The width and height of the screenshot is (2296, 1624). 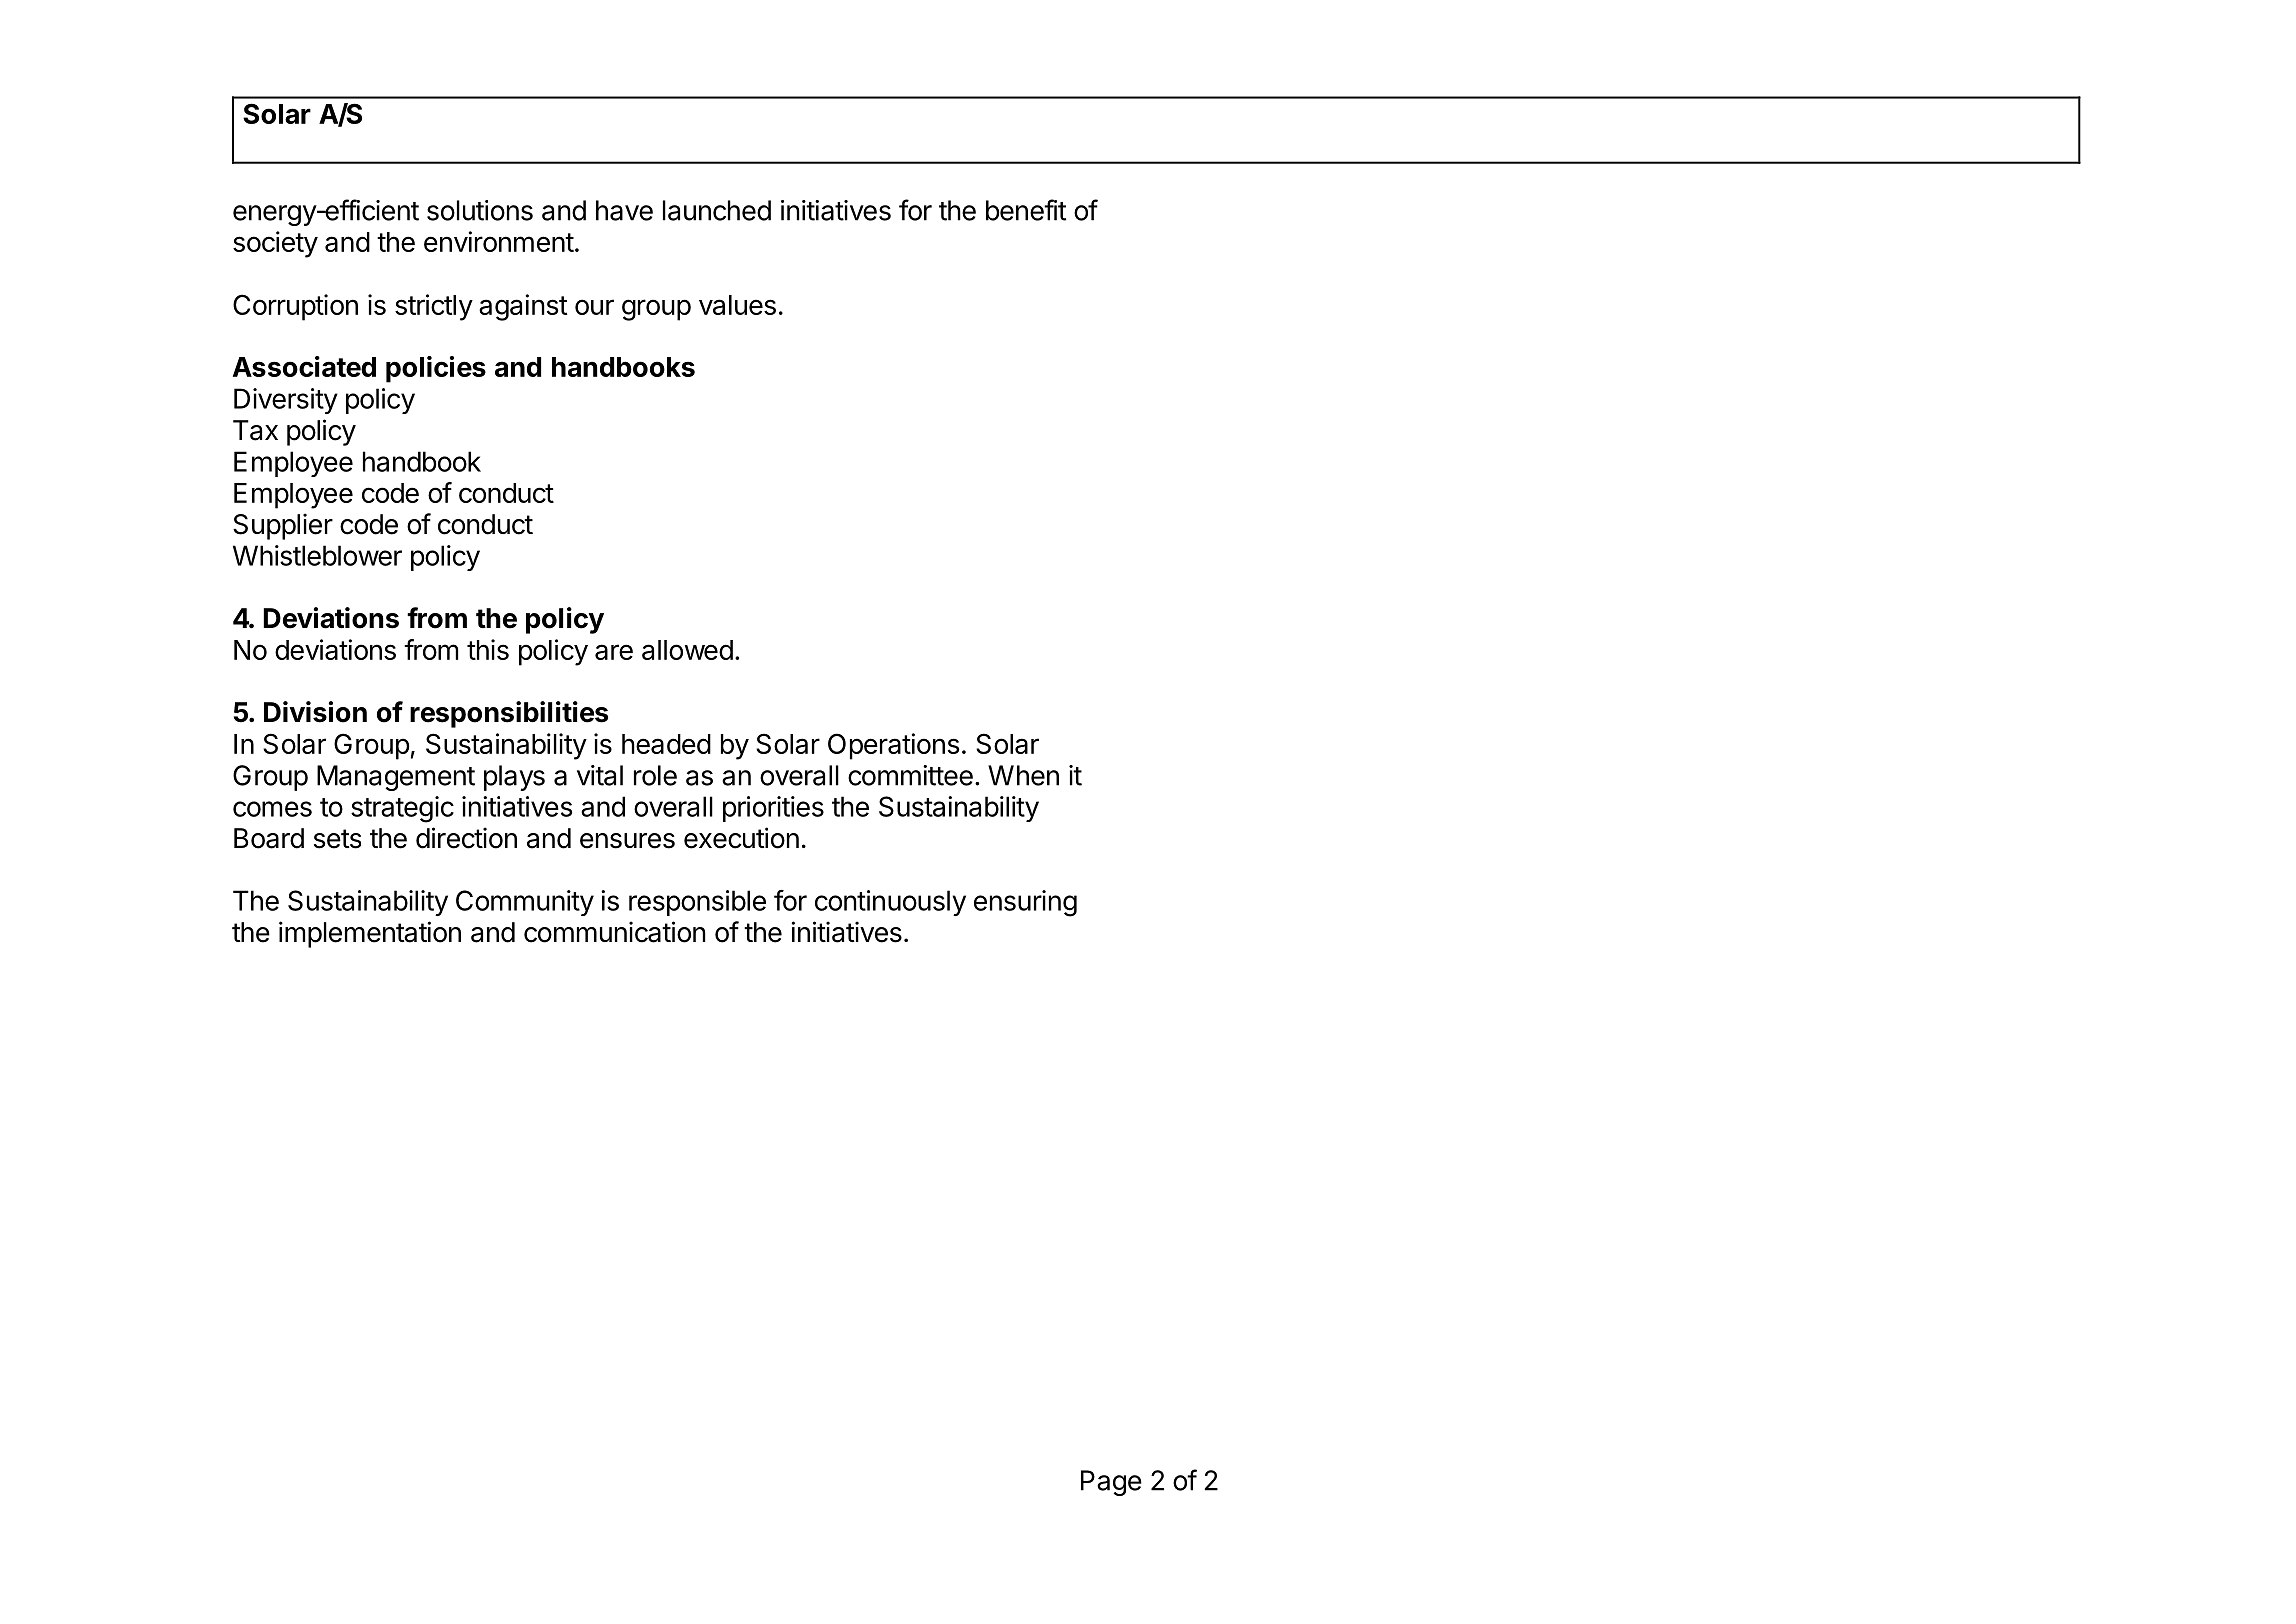 What do you see at coordinates (687, 650) in the screenshot?
I see `allowed` at bounding box center [687, 650].
